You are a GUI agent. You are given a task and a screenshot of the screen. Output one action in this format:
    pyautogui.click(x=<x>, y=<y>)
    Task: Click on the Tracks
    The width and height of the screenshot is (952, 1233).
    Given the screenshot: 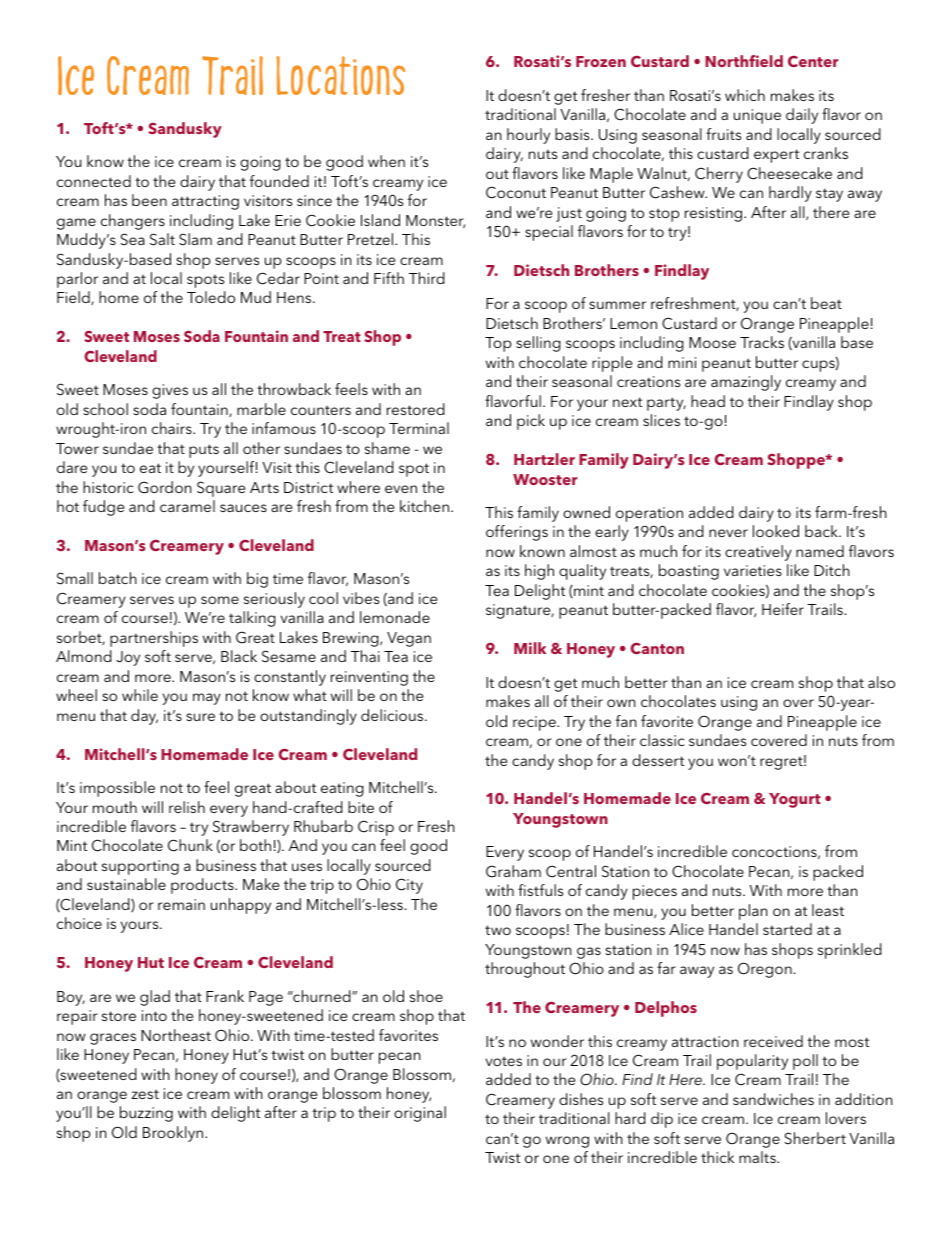 What is the action you would take?
    pyautogui.click(x=762, y=342)
